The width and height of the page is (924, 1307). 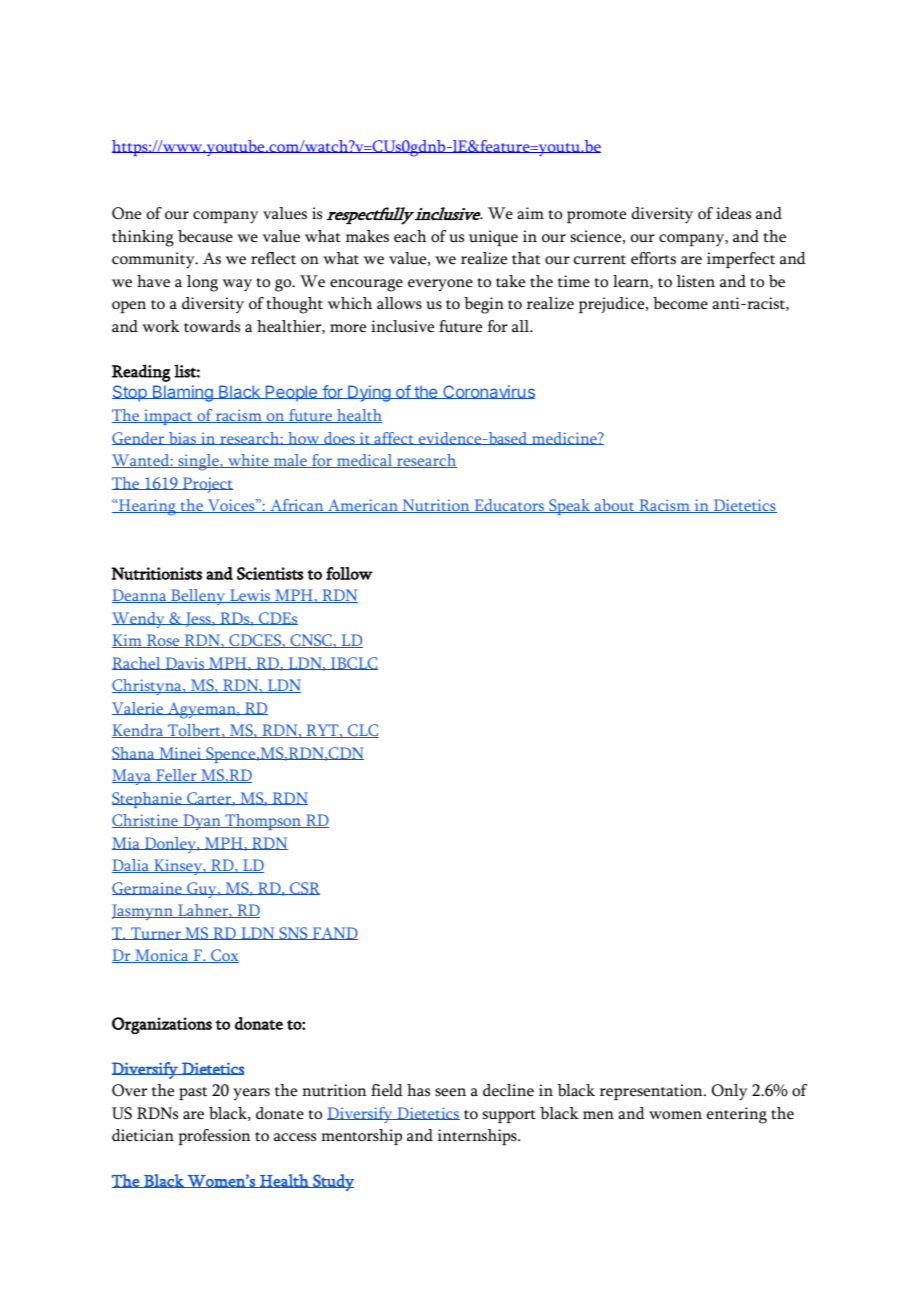 I want to click on each, so click(x=410, y=236).
